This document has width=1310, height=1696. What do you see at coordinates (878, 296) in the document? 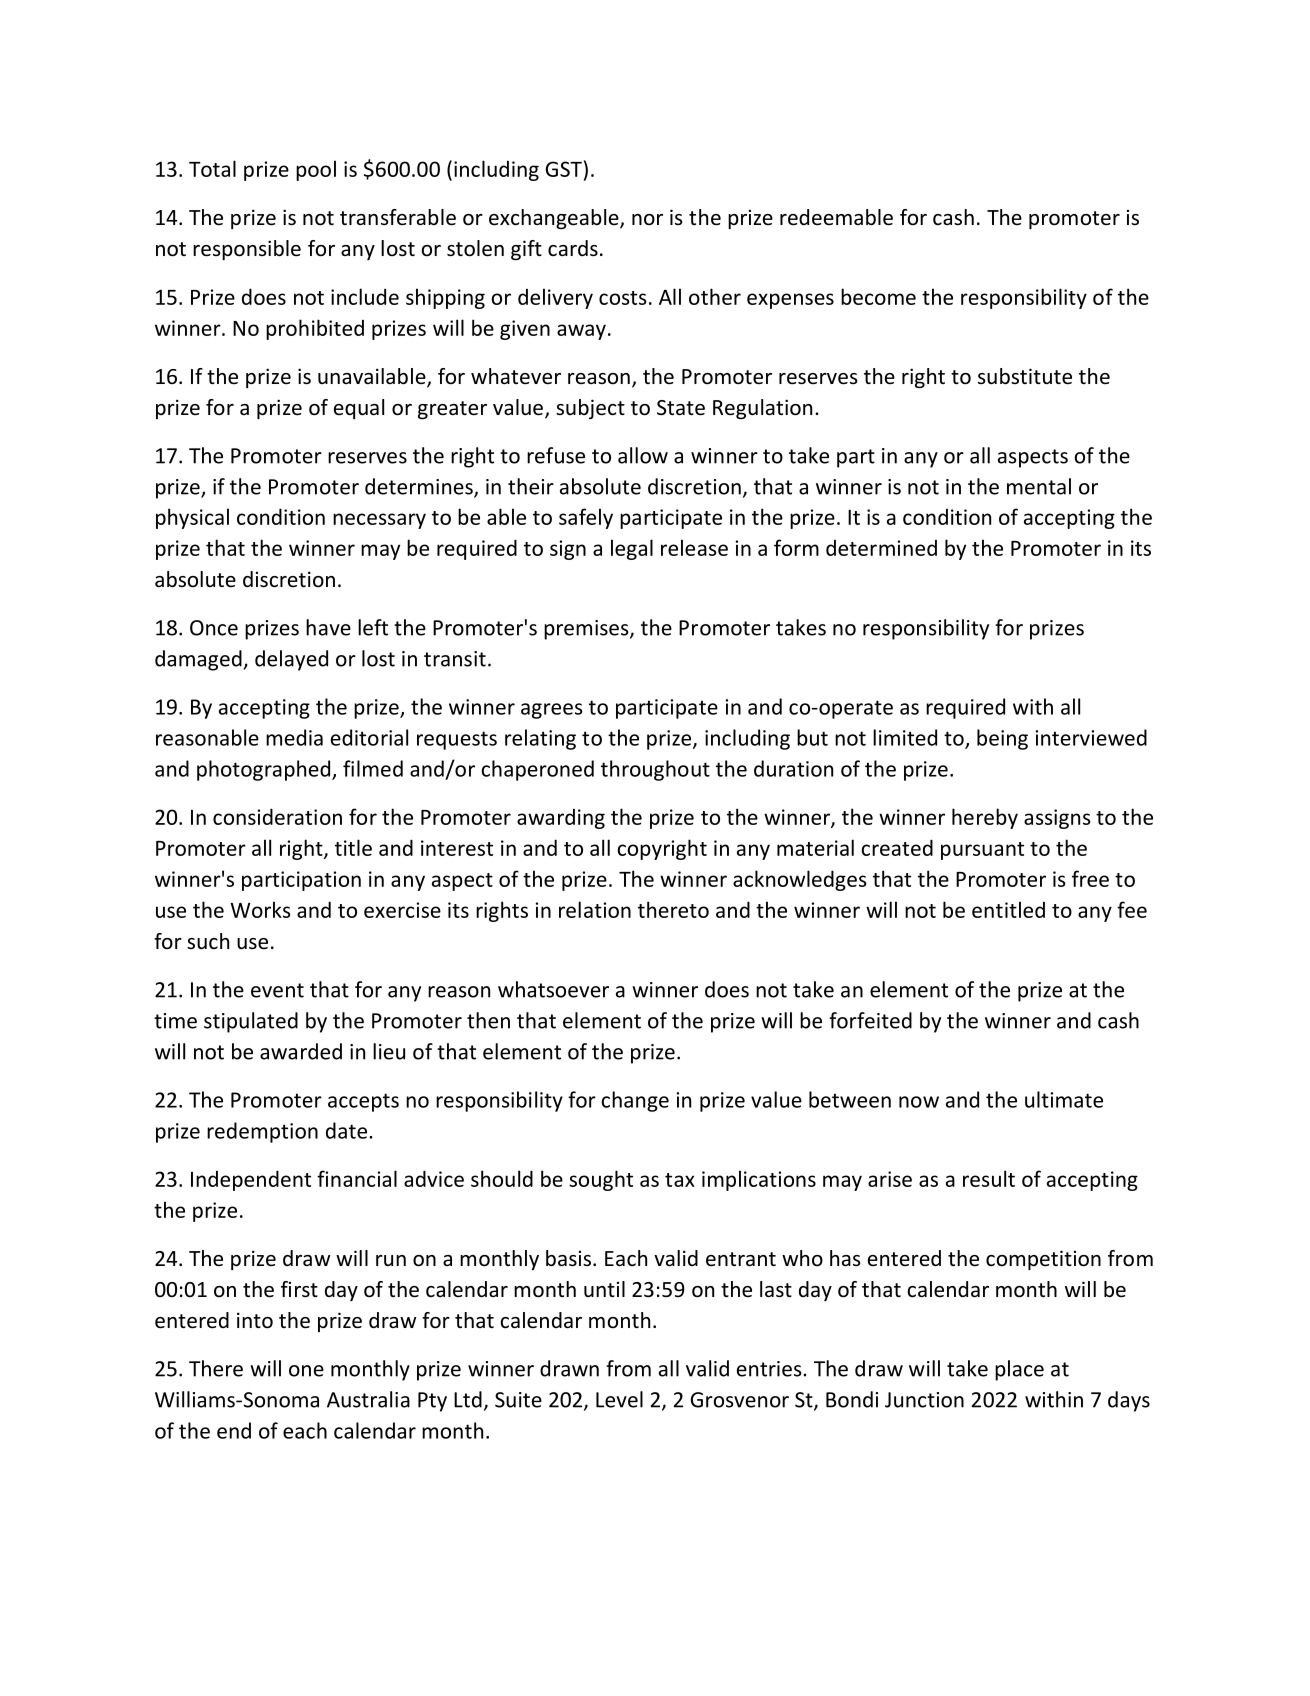
I see `become` at bounding box center [878, 296].
